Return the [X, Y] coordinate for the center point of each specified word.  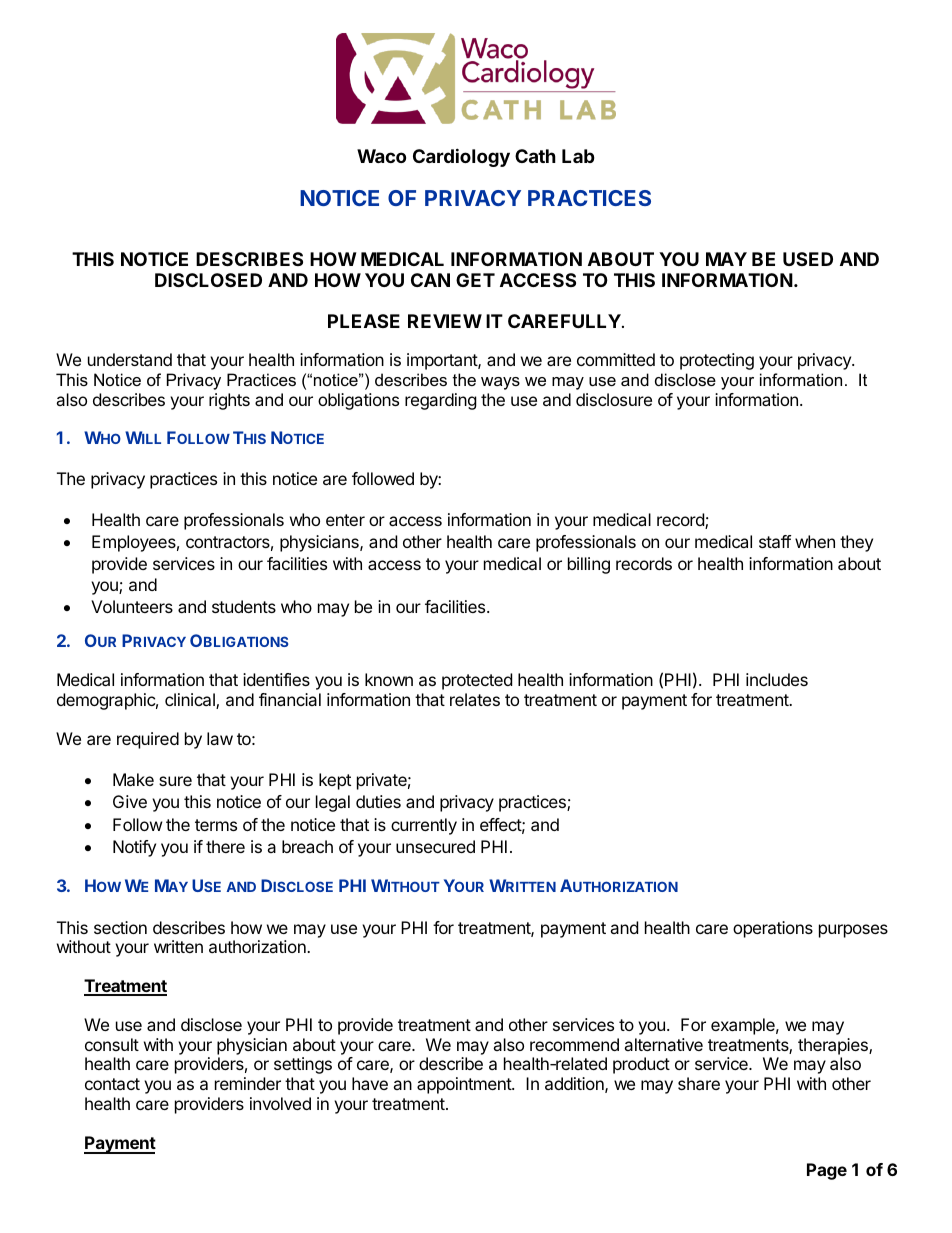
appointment [465, 1085]
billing [589, 565]
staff [775, 541]
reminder [248, 1083]
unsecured [435, 846]
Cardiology [461, 157]
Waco [381, 156]
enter [345, 520]
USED [808, 259]
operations [773, 929]
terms [216, 825]
